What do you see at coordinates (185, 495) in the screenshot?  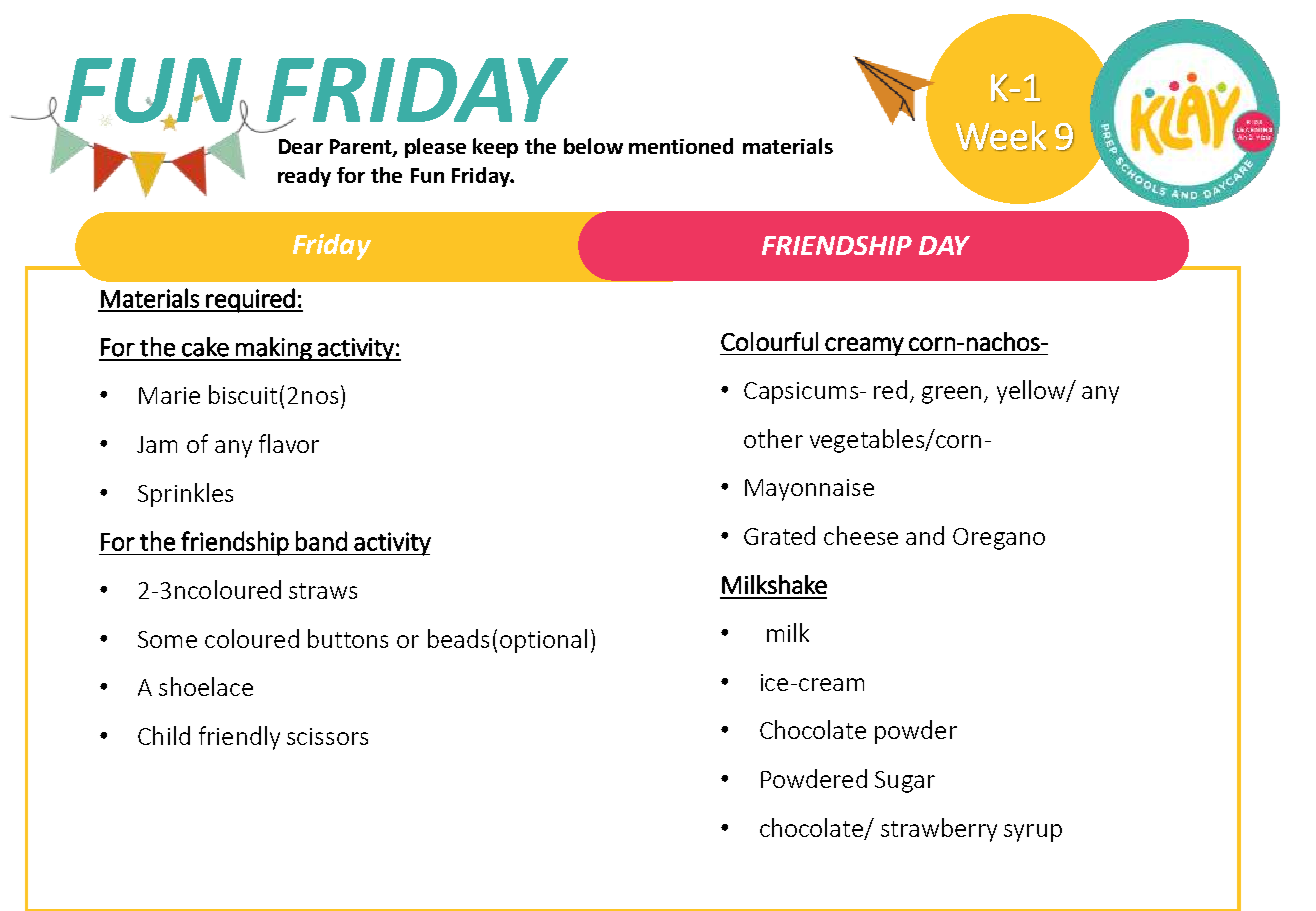 I see `Sprinkles` at bounding box center [185, 495].
